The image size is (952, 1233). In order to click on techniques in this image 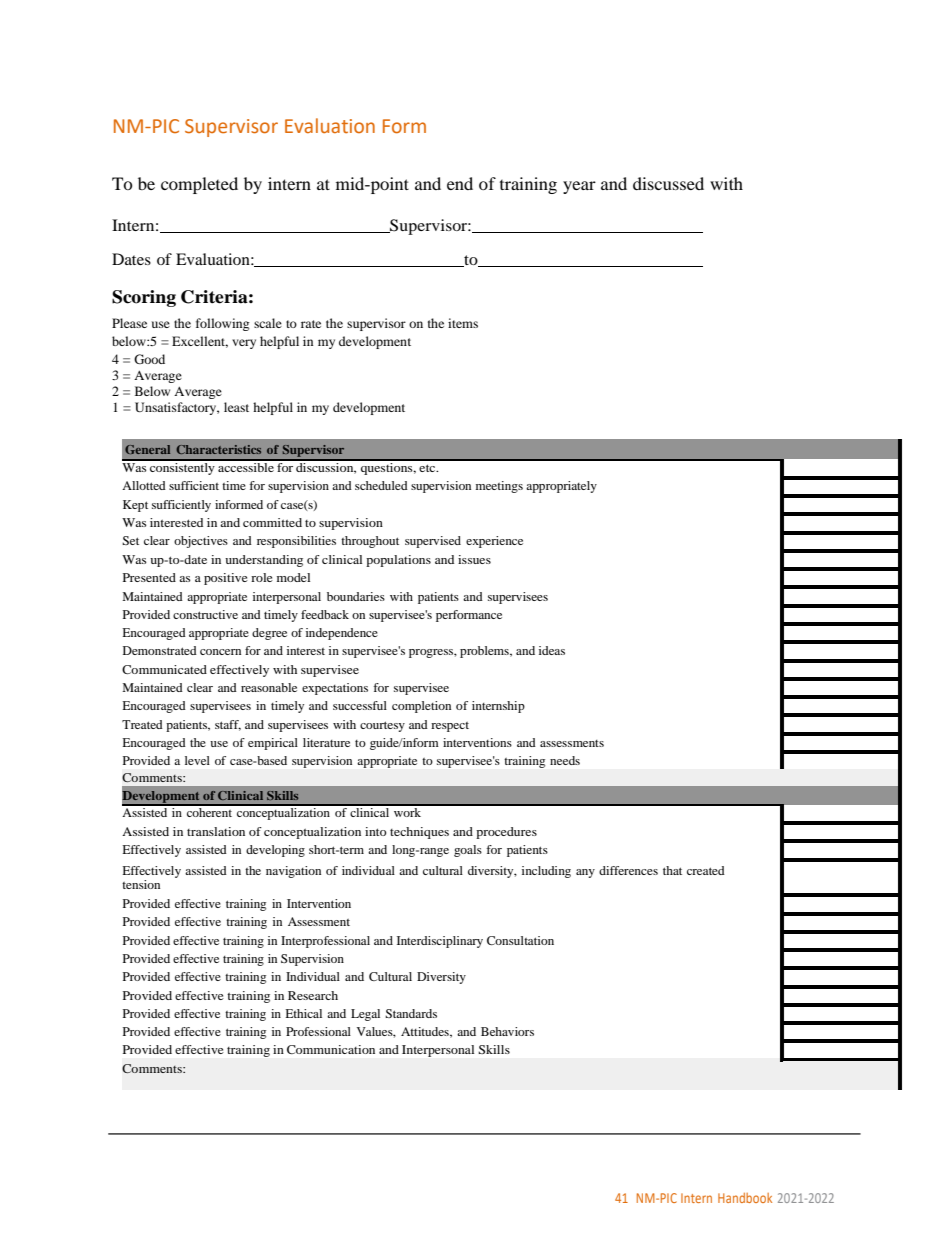, I will do `click(419, 833)`.
